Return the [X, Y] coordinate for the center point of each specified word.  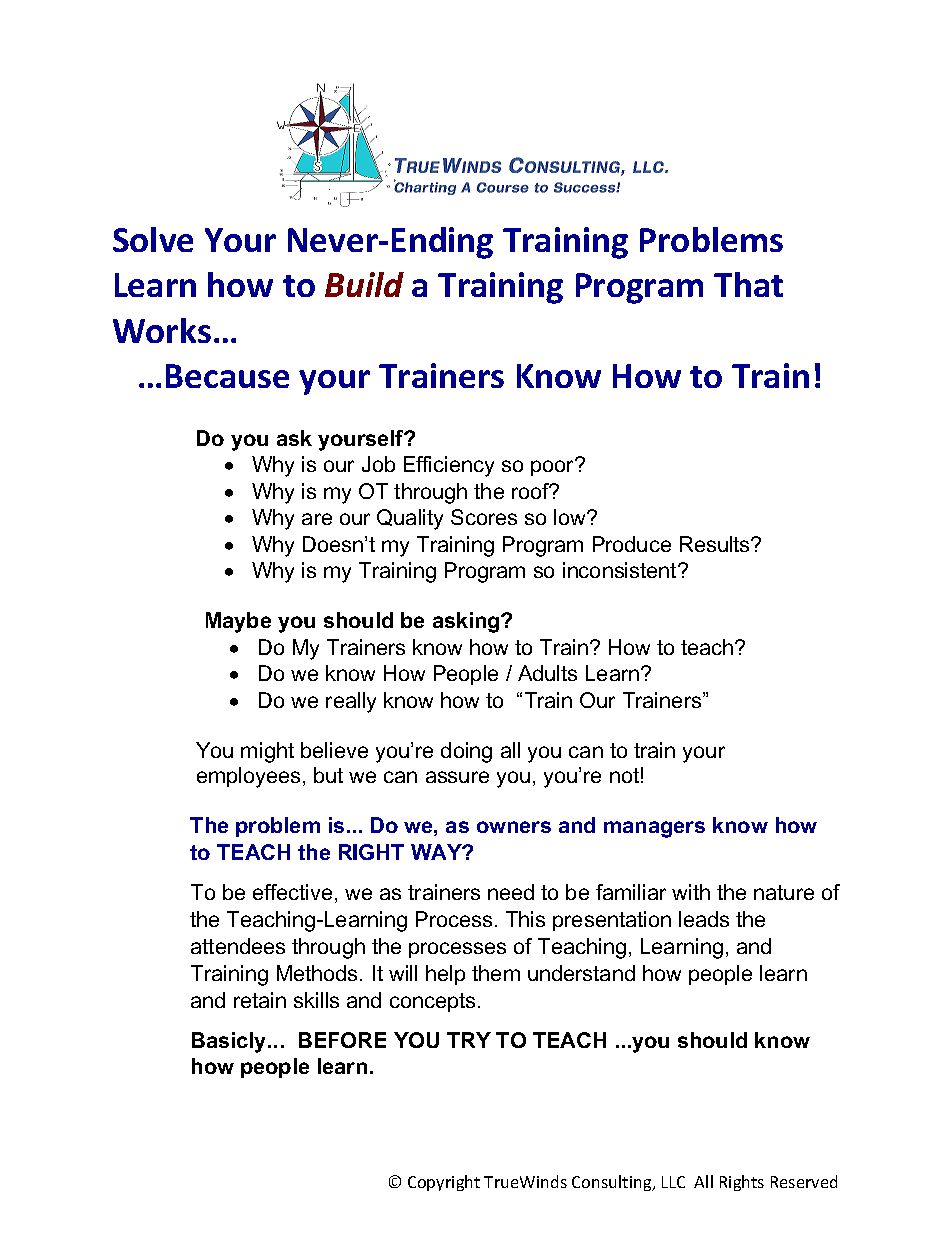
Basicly [230, 1042]
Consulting [613, 1183]
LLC [673, 1182]
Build [364, 284]
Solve [153, 239]
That [748, 284]
